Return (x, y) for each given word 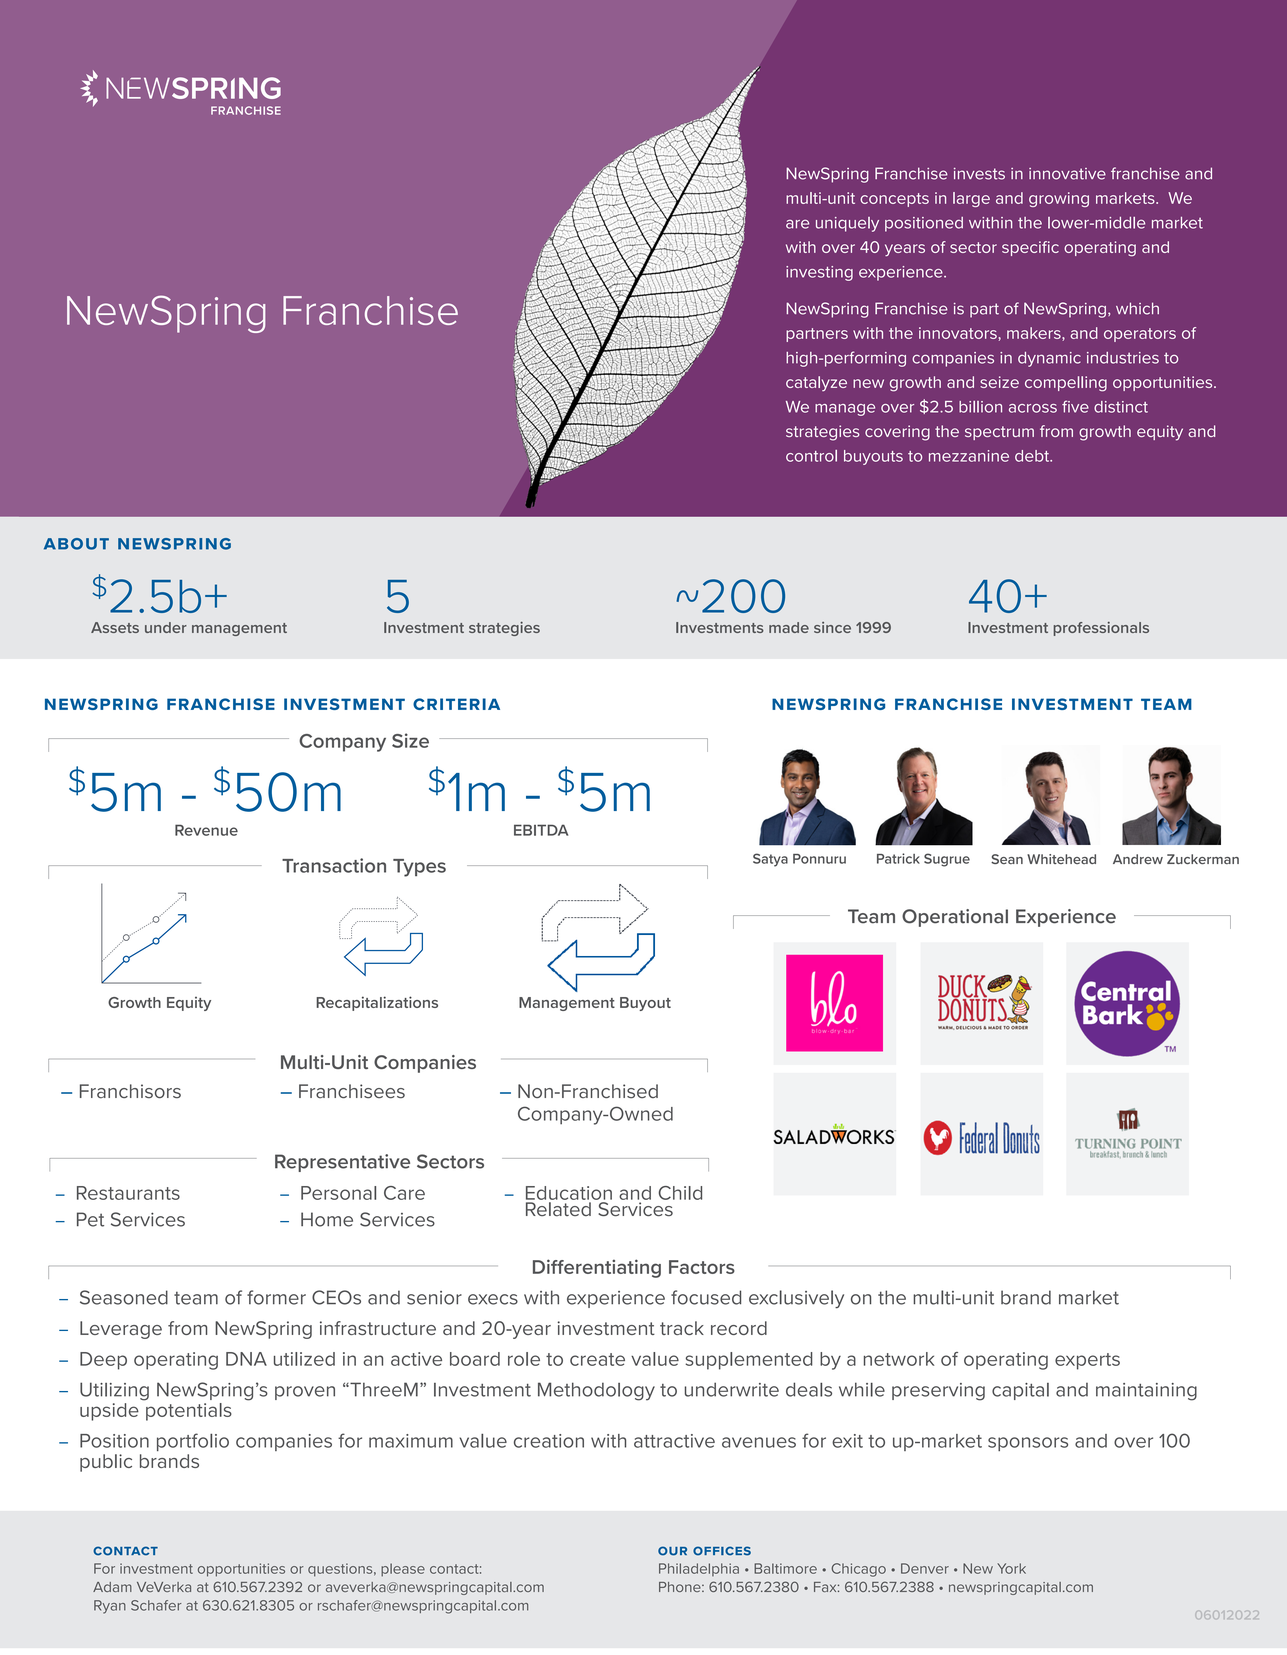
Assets (115, 627)
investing (819, 273)
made (789, 627)
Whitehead (1061, 859)
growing (1059, 199)
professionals (1101, 629)
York (1011, 1568)
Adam (112, 1587)
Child (680, 1193)
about (76, 544)
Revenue (206, 830)
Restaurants (128, 1193)
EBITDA (541, 830)
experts (1087, 1361)
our (672, 1551)
